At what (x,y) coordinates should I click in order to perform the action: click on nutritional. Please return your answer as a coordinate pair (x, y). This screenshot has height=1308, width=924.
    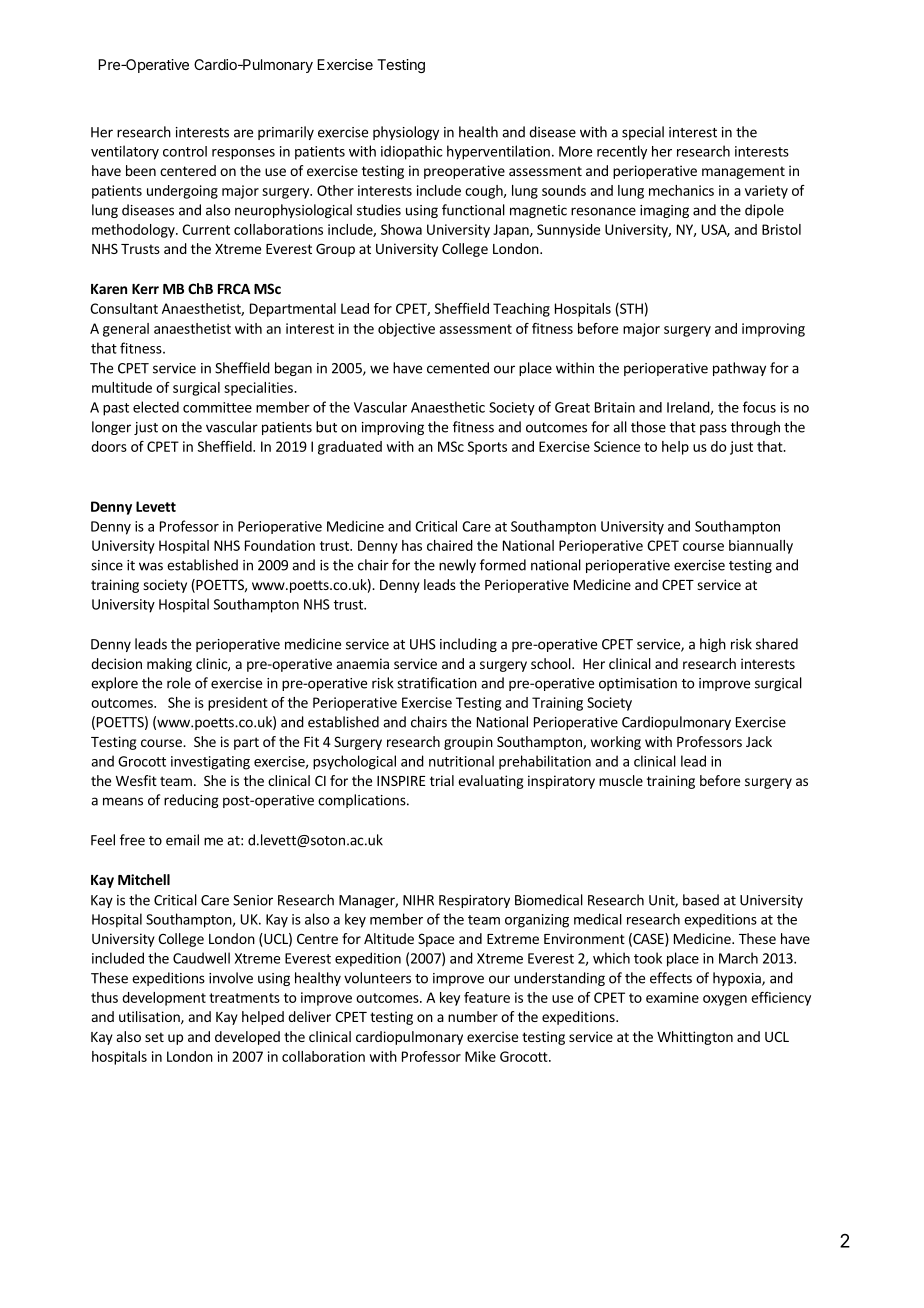
    Looking at the image, I should click on (461, 761).
